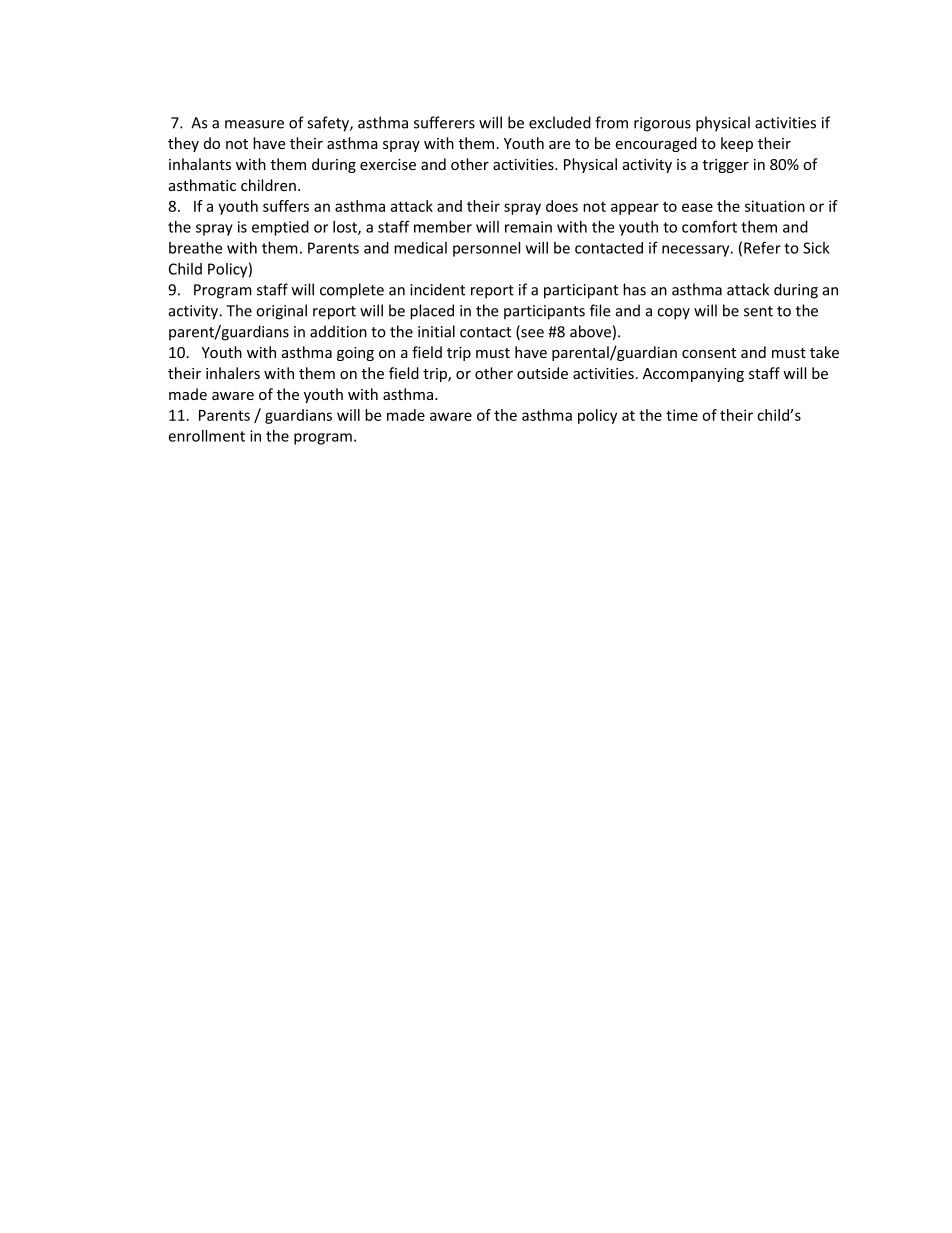  Describe the element at coordinates (528, 227) in the page. I see `remain` at that location.
